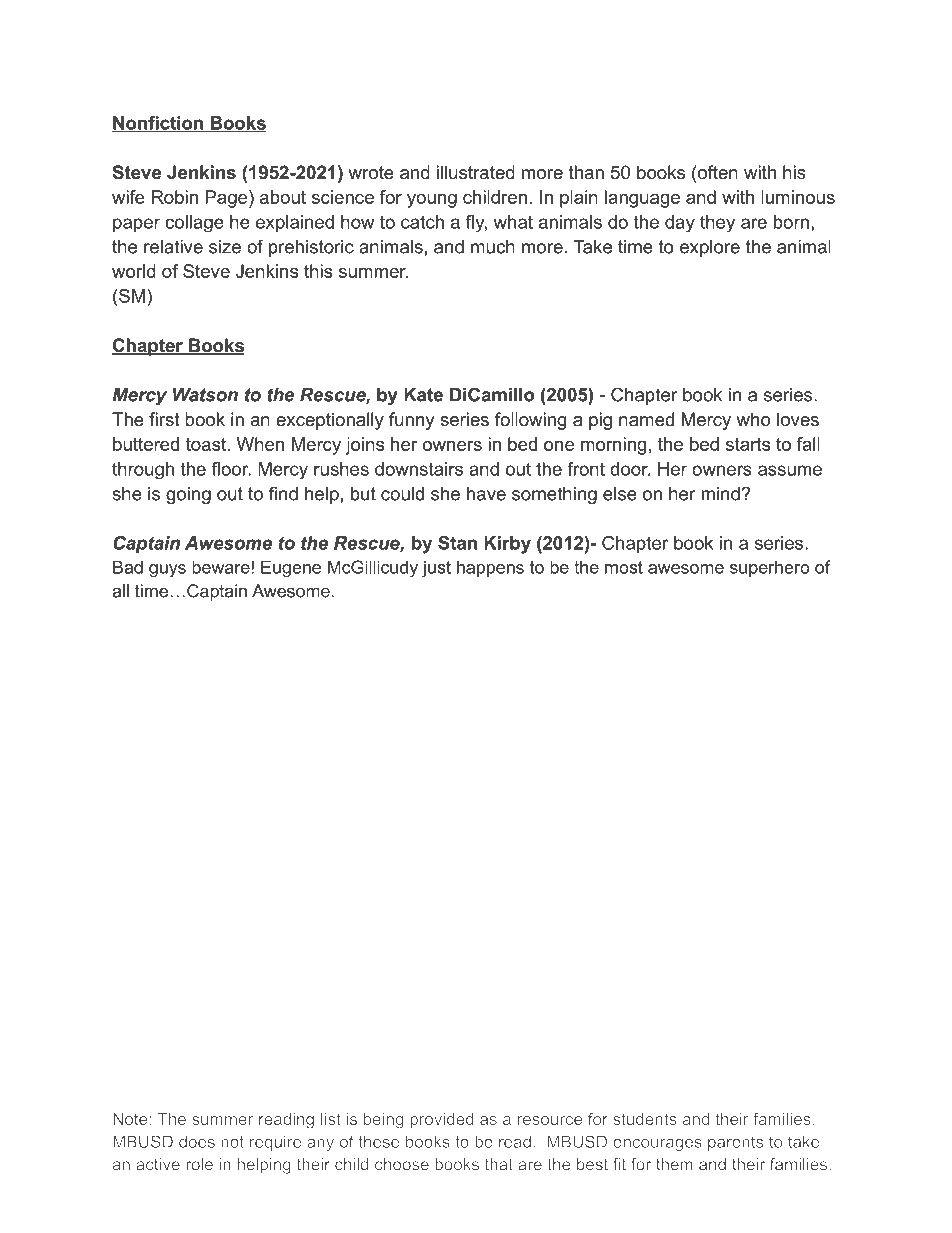  What do you see at coordinates (645, 1119) in the screenshot?
I see `students` at bounding box center [645, 1119].
